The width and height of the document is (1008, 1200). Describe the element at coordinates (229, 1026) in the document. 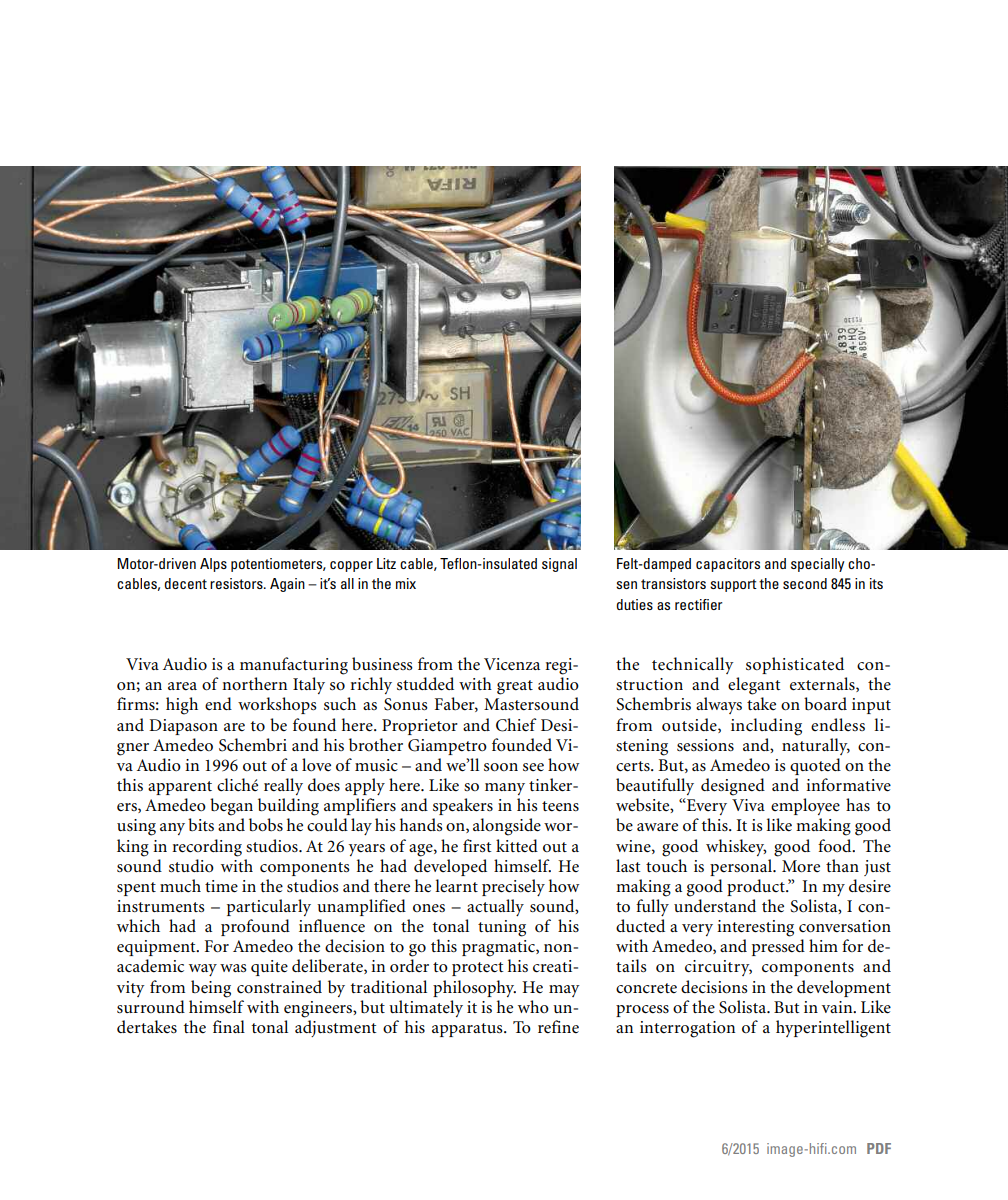

I see `final` at that location.
